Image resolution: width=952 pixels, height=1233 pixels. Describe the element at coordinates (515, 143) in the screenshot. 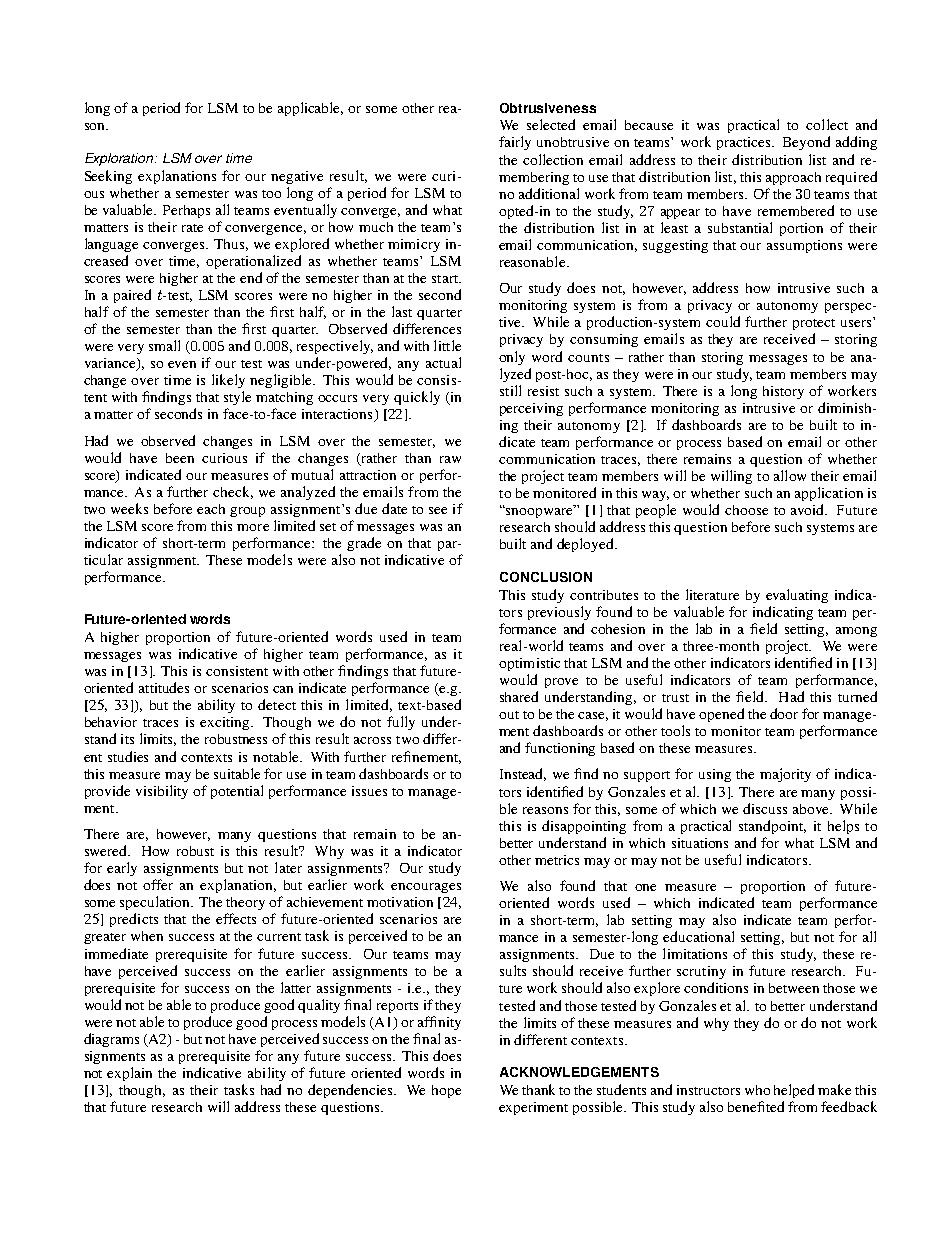

I see `fairly` at that location.
